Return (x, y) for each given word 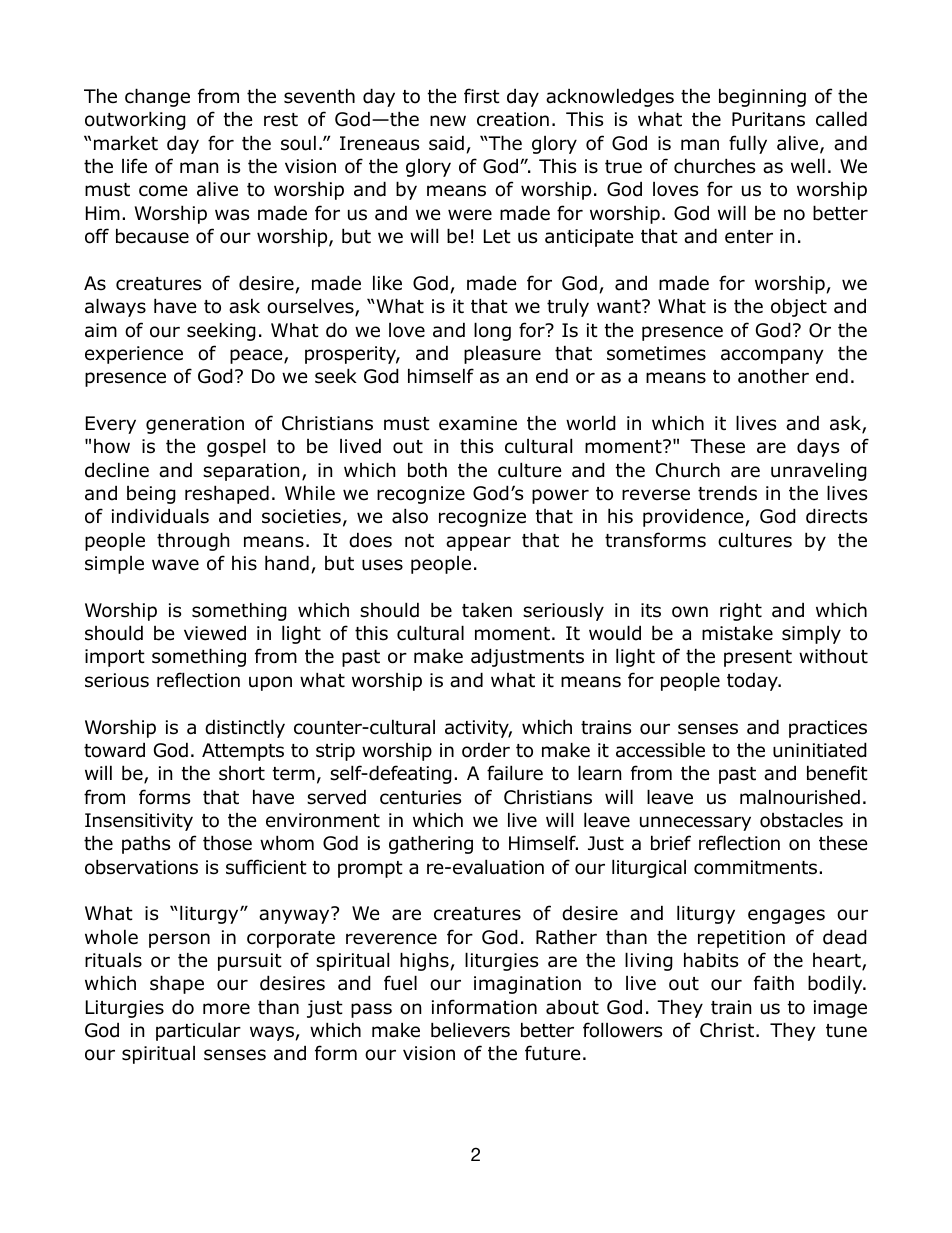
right (741, 611)
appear (478, 543)
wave (175, 565)
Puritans (768, 119)
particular (198, 1031)
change (157, 97)
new (448, 121)
